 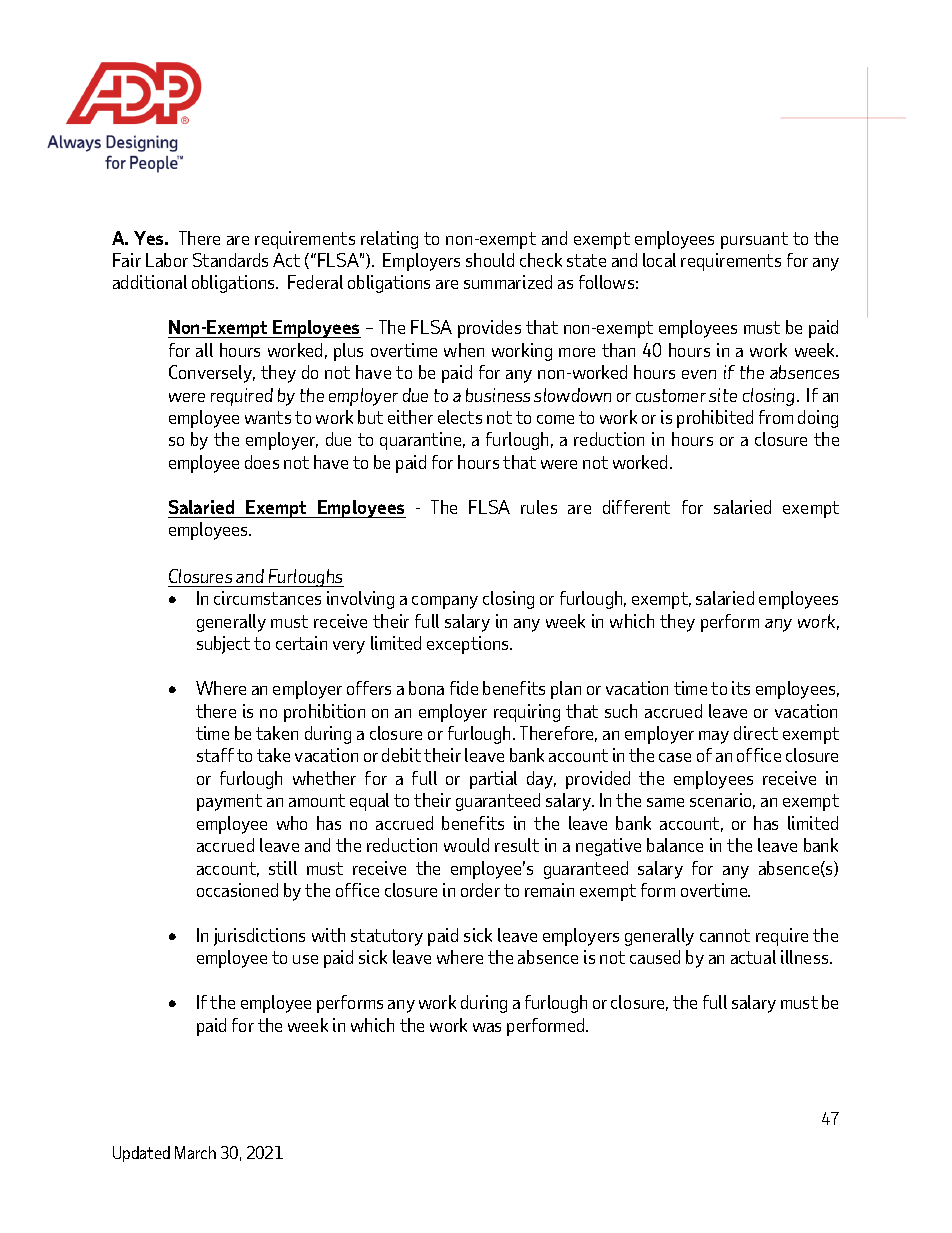 I want to click on March, so click(x=195, y=1152).
